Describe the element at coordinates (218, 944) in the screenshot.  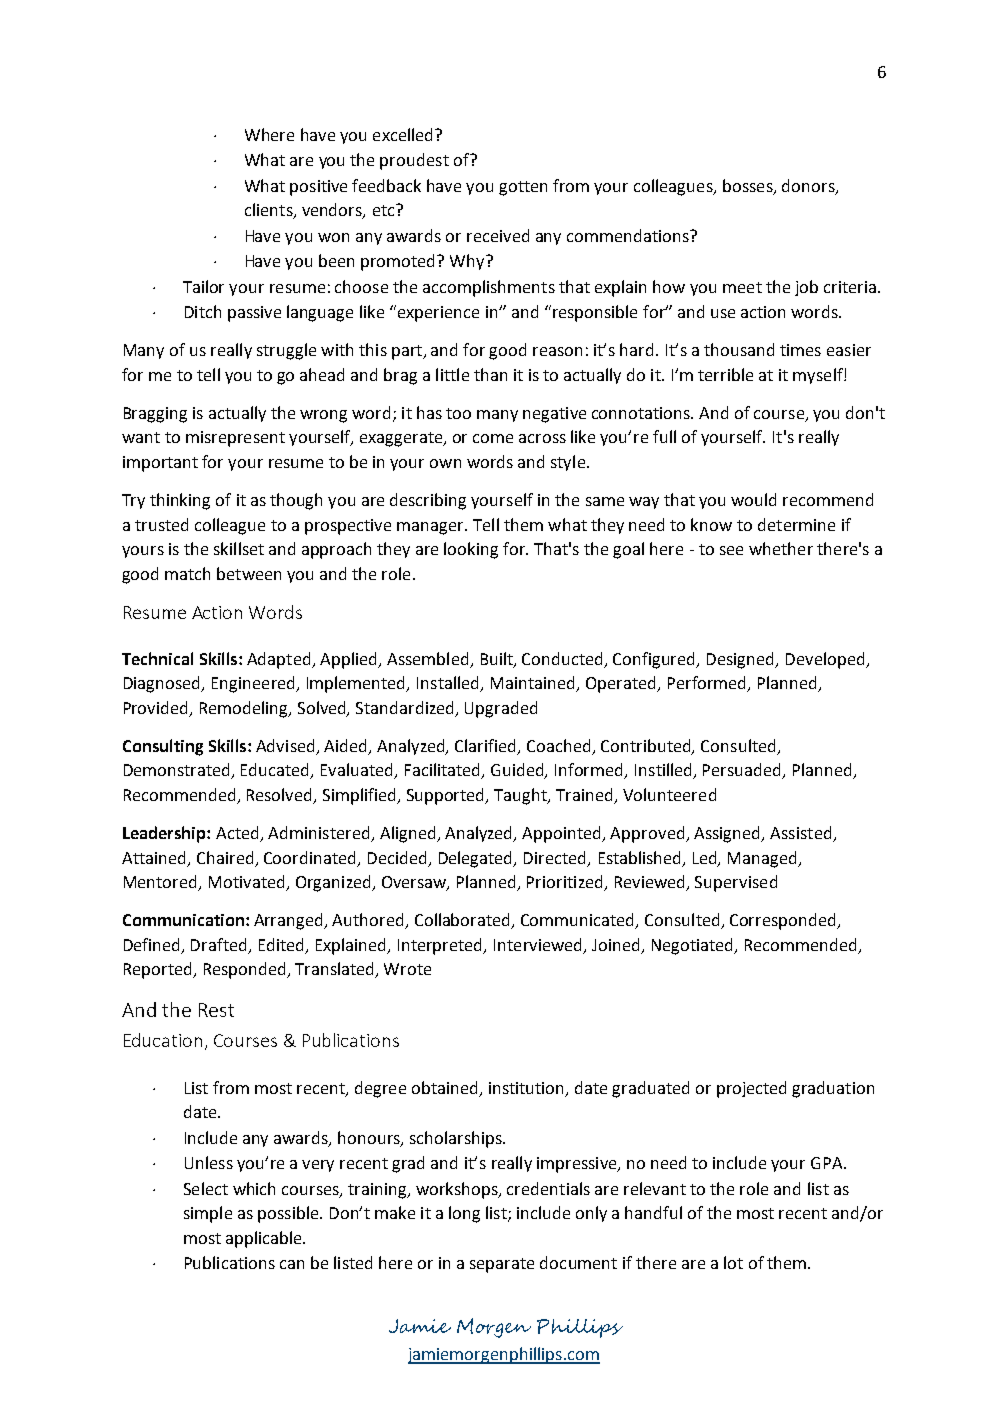
I see `Drafted` at that location.
